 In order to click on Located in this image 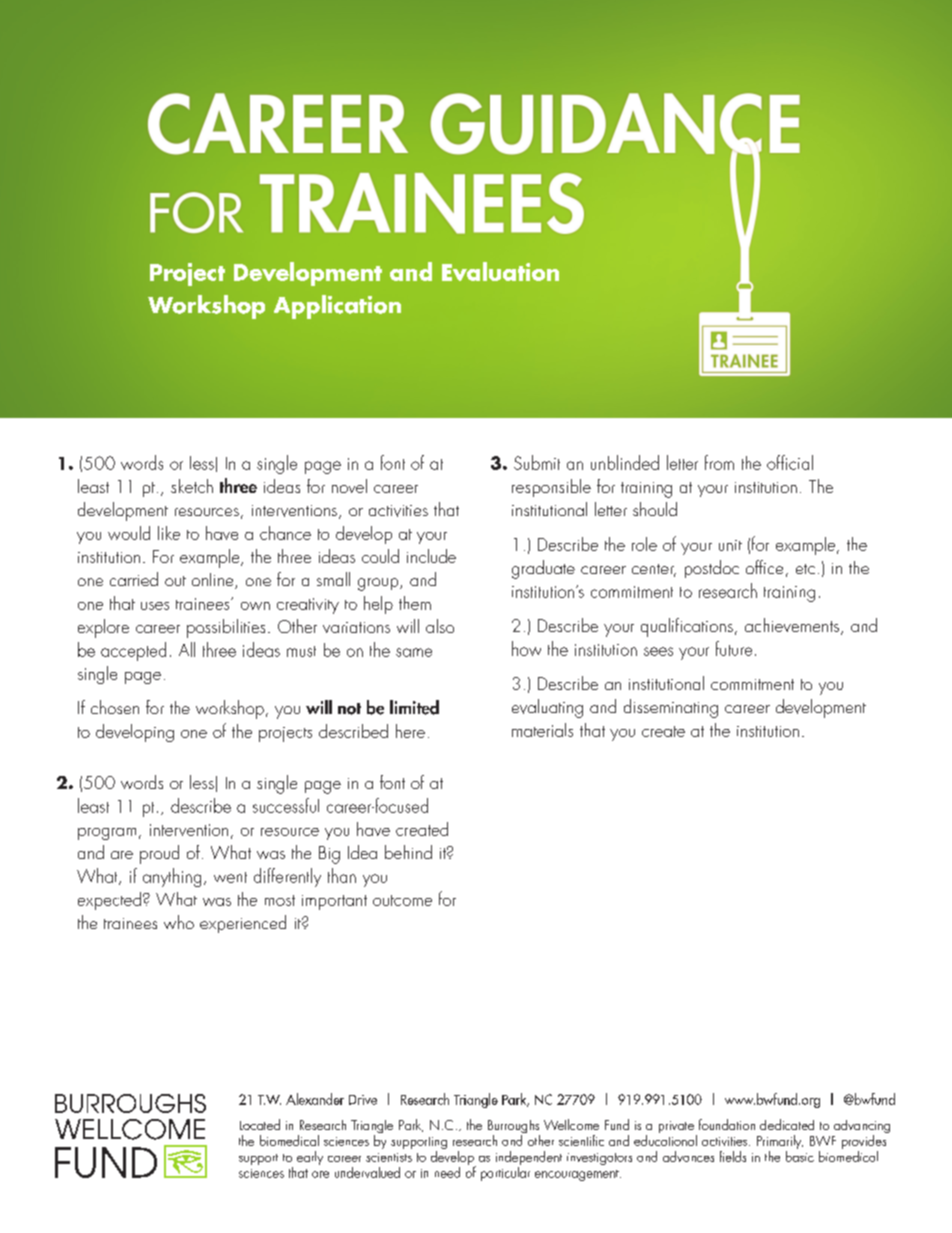, I will do `click(260, 1124)`.
